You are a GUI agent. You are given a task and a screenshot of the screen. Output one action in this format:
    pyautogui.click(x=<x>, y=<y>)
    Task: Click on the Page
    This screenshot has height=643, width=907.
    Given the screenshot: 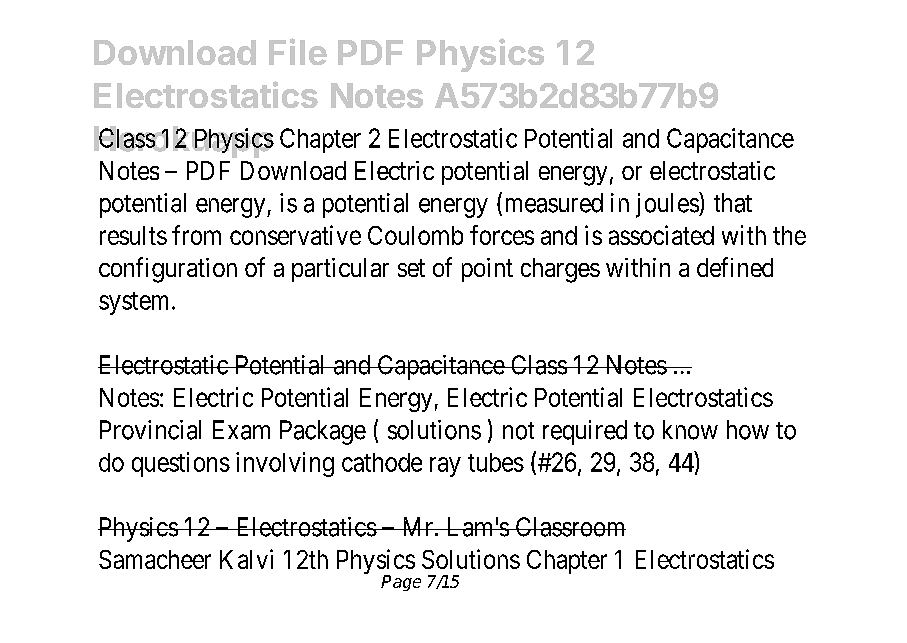 What is the action you would take?
    pyautogui.click(x=401, y=583)
